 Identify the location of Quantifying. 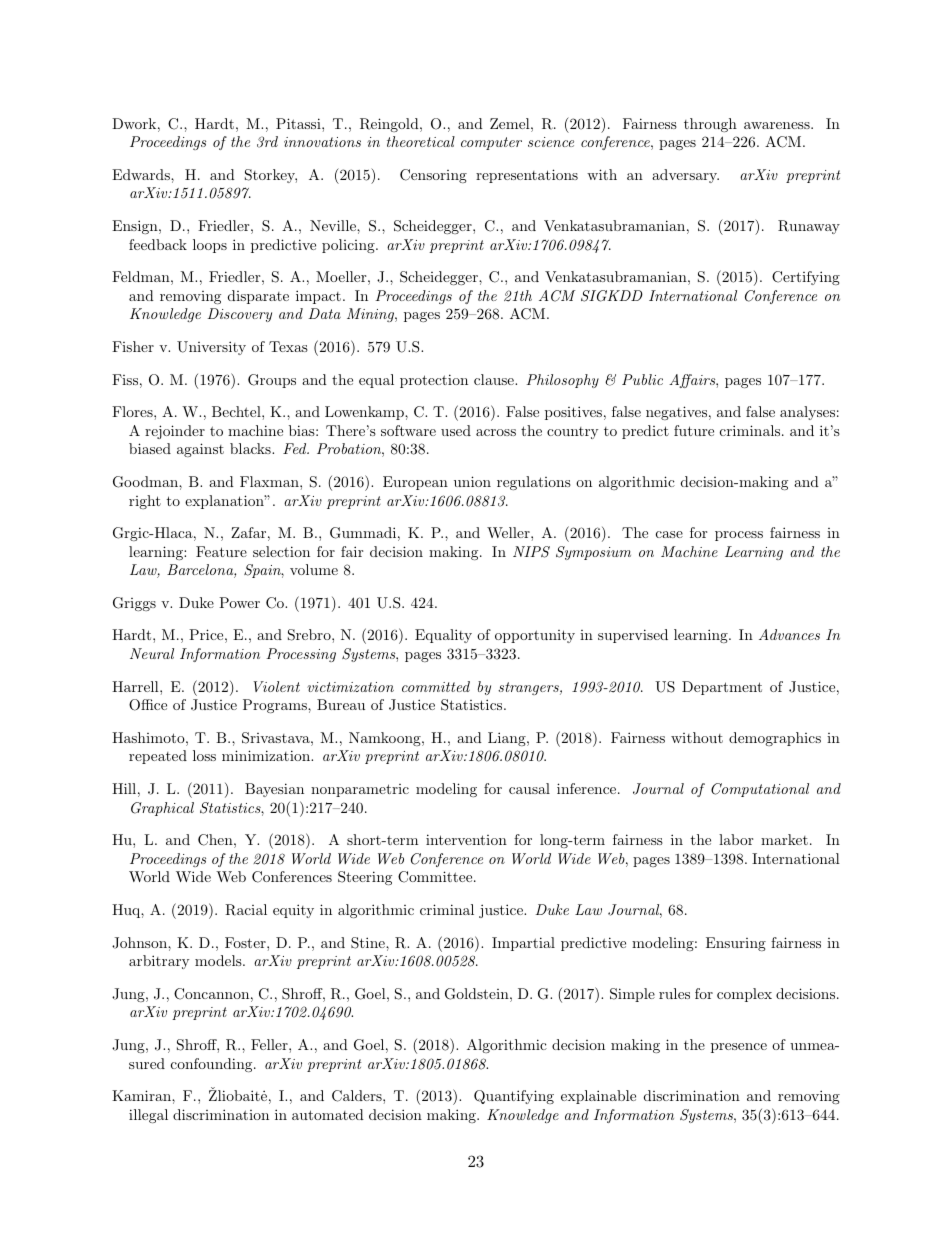
(514, 1097).
